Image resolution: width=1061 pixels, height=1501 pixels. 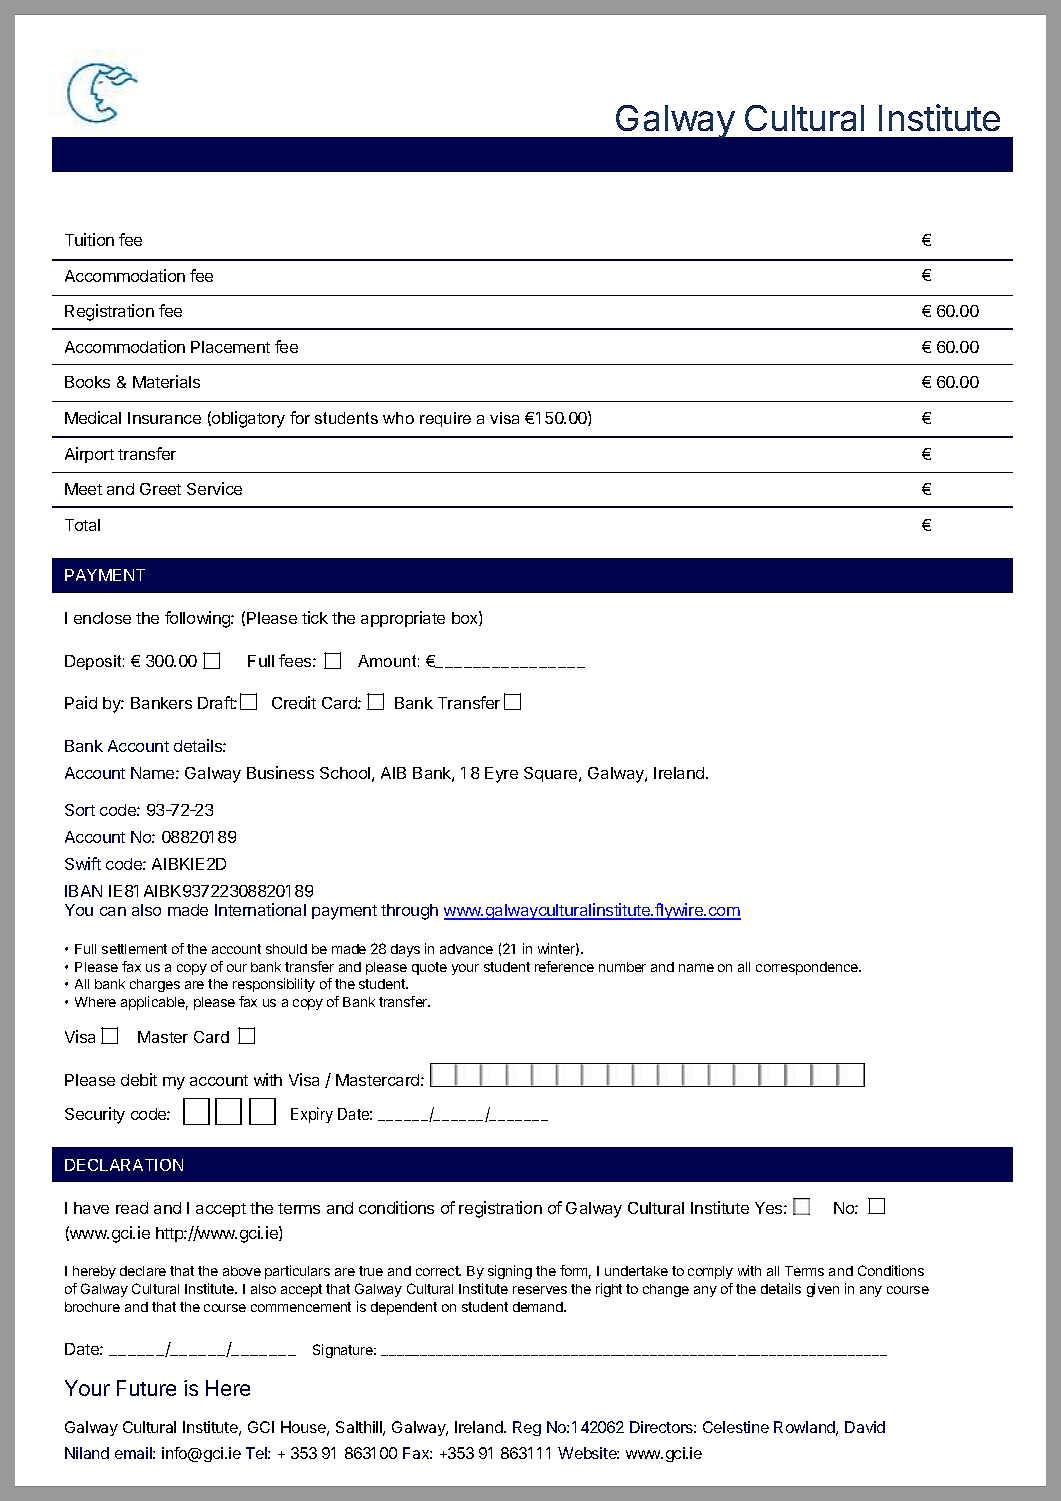 I want to click on who, so click(x=398, y=418).
